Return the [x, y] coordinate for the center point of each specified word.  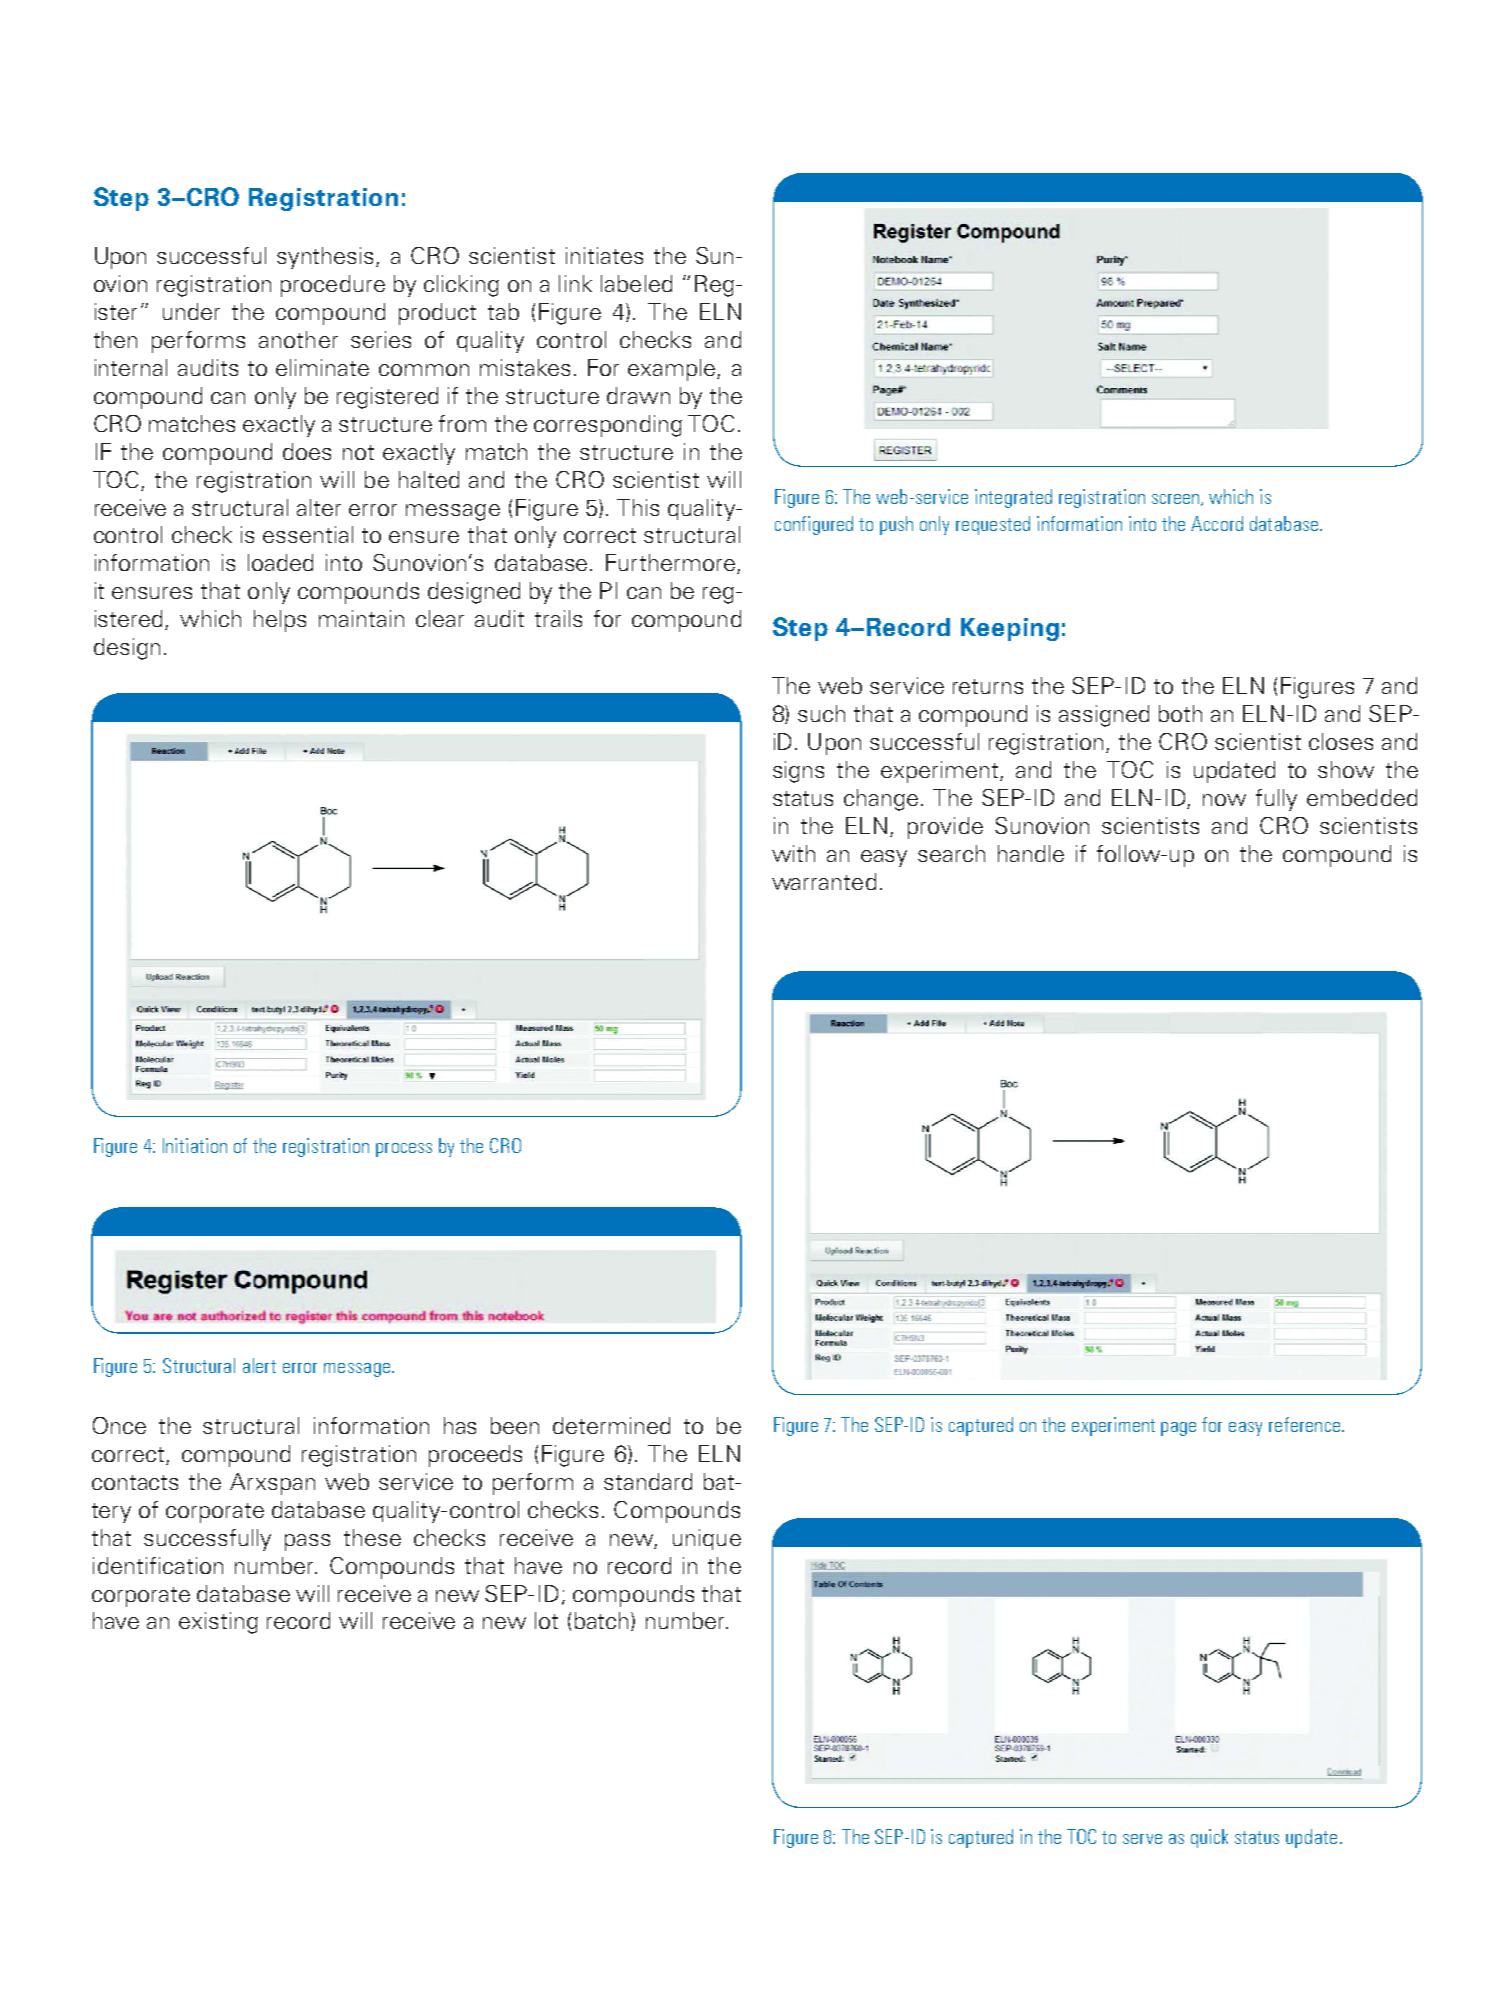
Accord [1217, 523]
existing [218, 1623]
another [298, 339]
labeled [636, 283]
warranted [824, 881]
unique [707, 1539]
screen [1177, 500]
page [1178, 1429]
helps [280, 621]
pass [307, 1542]
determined [611, 1425]
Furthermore [670, 562]
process [404, 1150]
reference [1304, 1424]
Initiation [195, 1145]
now [1224, 800]
